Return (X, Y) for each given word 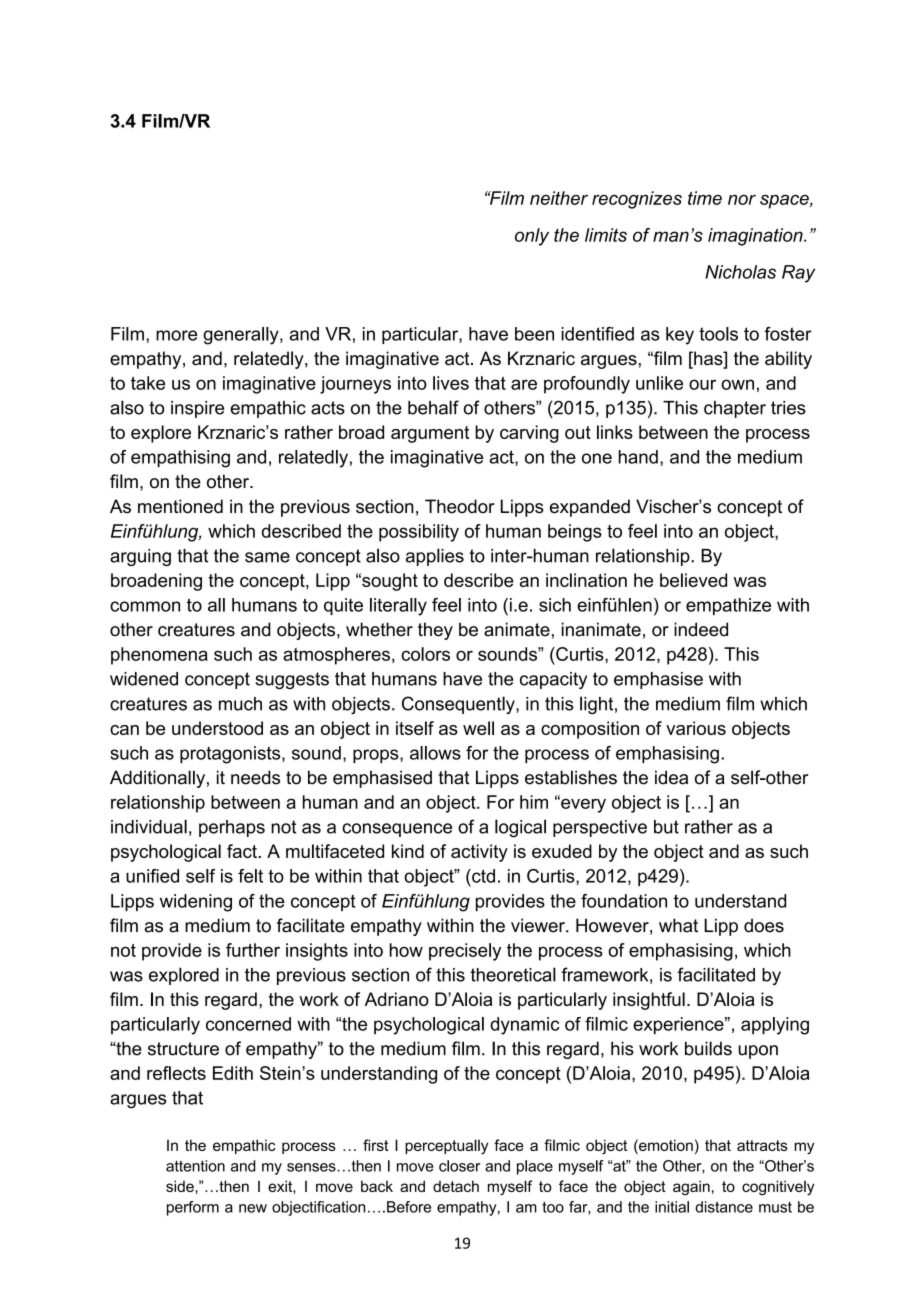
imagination (756, 237)
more (176, 335)
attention (195, 1166)
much (240, 704)
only (532, 237)
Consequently (459, 705)
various (696, 728)
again (691, 1188)
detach (456, 1186)
